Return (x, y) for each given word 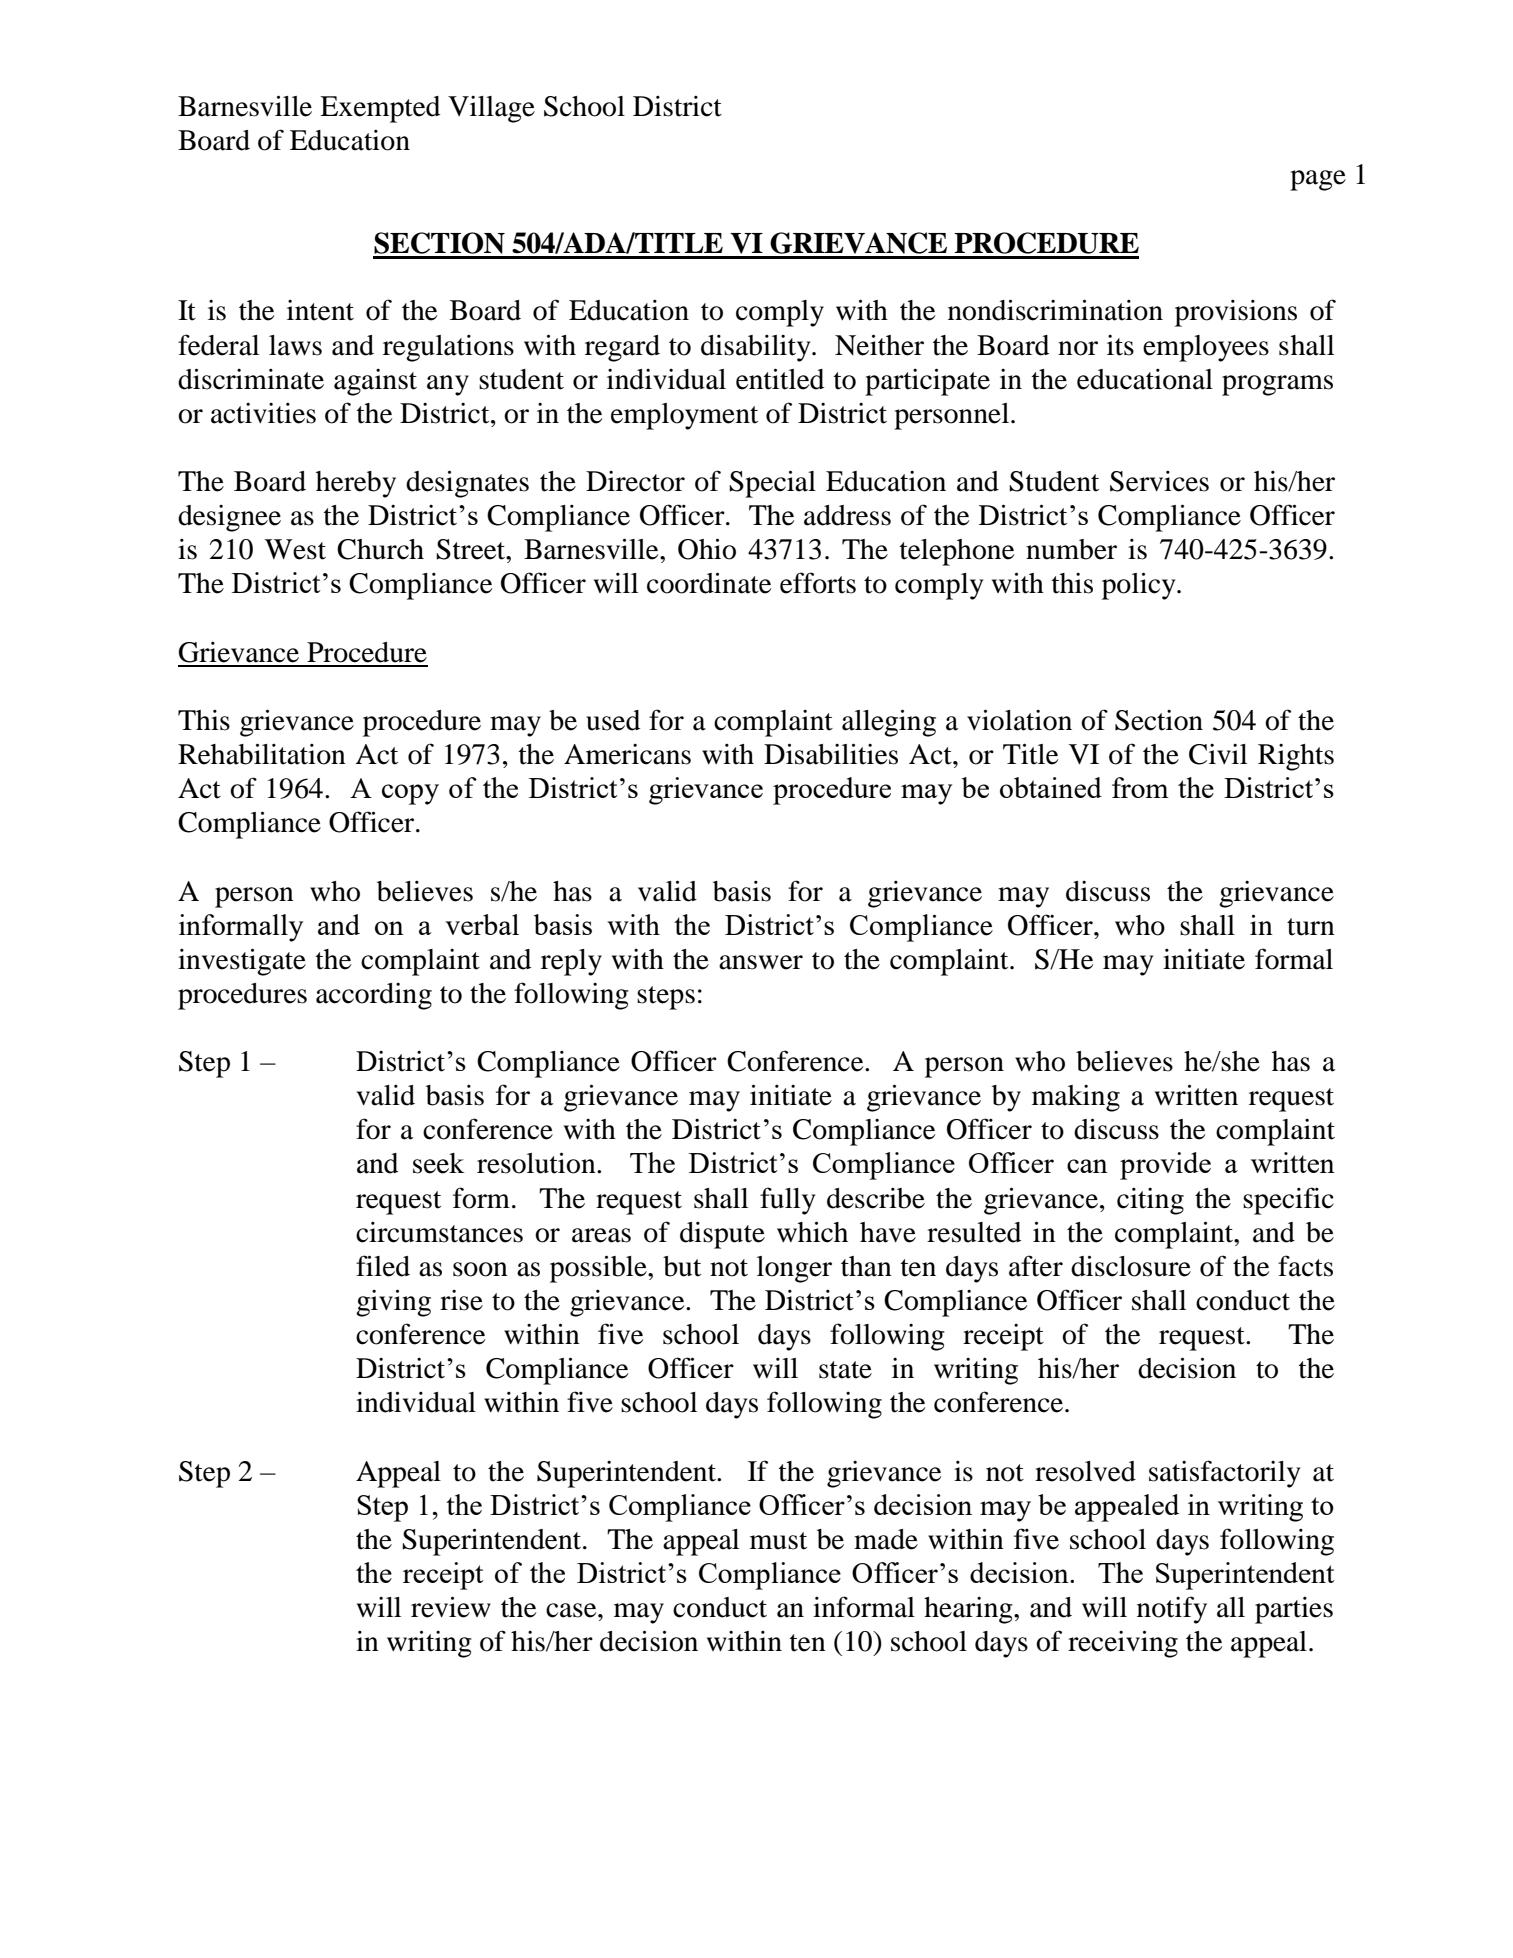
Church (380, 549)
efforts (818, 583)
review (451, 1607)
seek (438, 1163)
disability (757, 348)
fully (787, 1201)
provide (1165, 1166)
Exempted (380, 109)
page (1318, 180)
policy (1140, 586)
